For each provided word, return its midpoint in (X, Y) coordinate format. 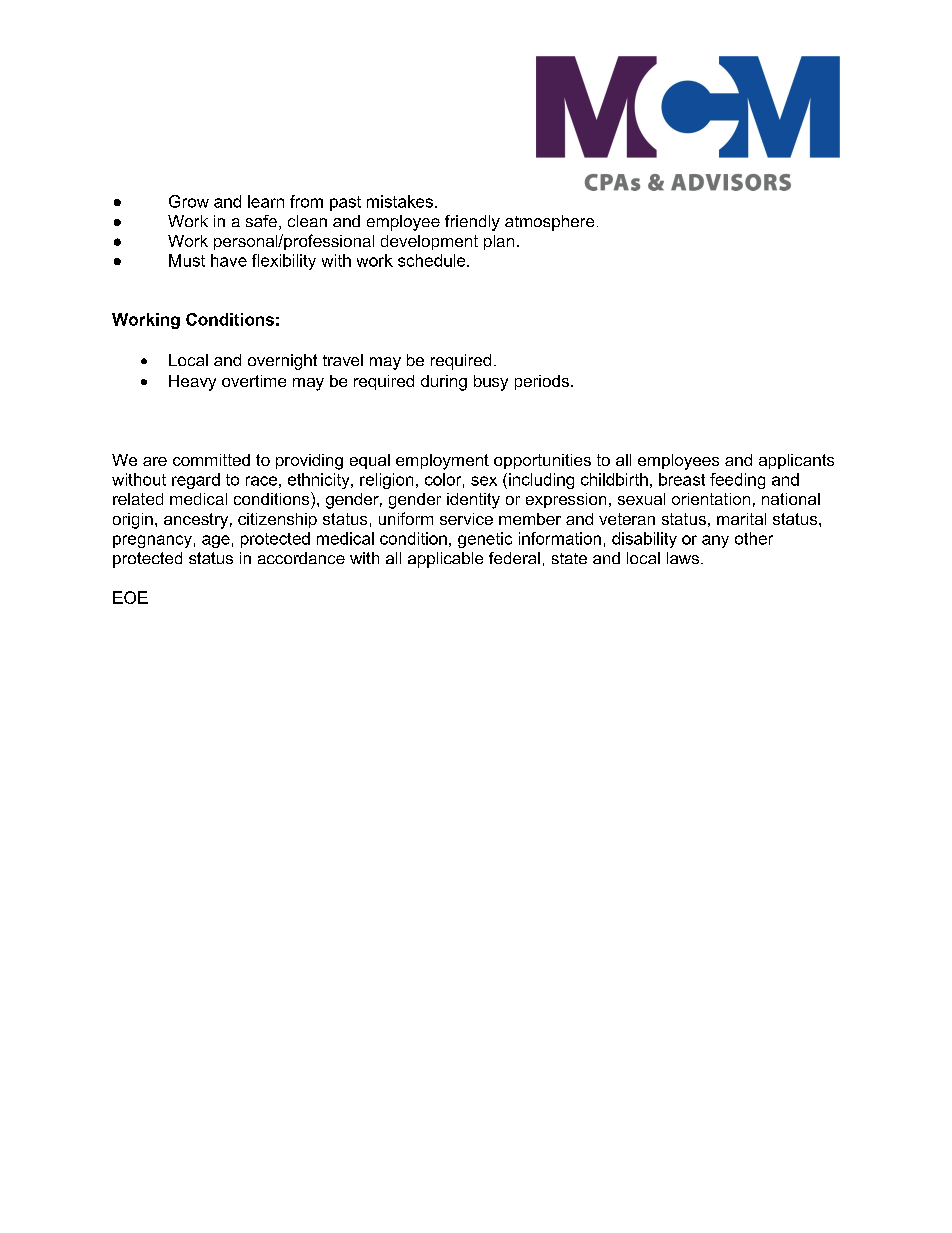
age (216, 541)
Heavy (192, 383)
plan (499, 242)
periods (542, 382)
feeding (737, 481)
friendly (472, 223)
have (229, 260)
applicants (796, 461)
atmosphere (549, 223)
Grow (189, 201)
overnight (282, 362)
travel (343, 360)
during (444, 383)
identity (473, 501)
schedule (433, 260)
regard (196, 481)
